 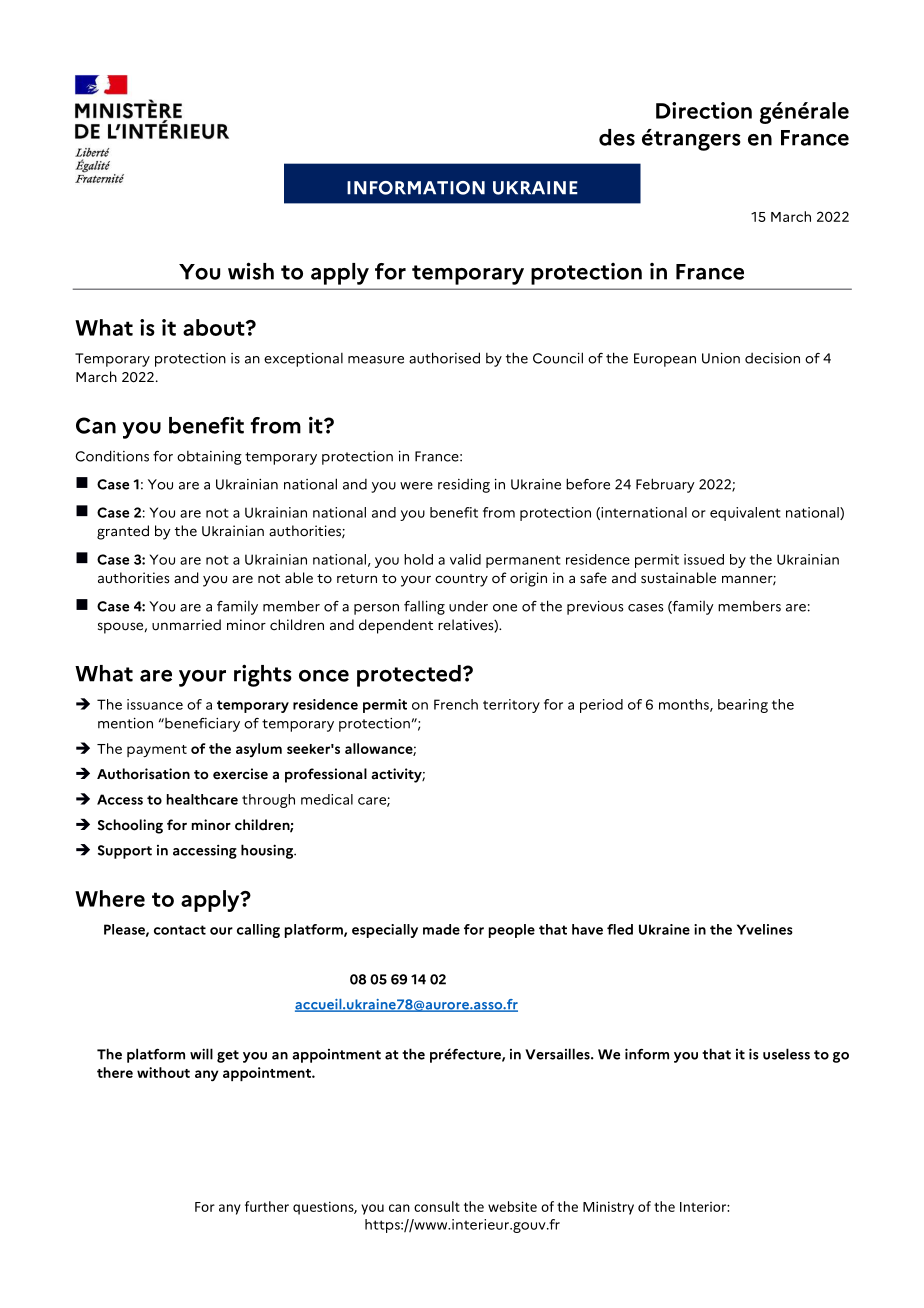 I want to click on des, so click(x=617, y=137).
